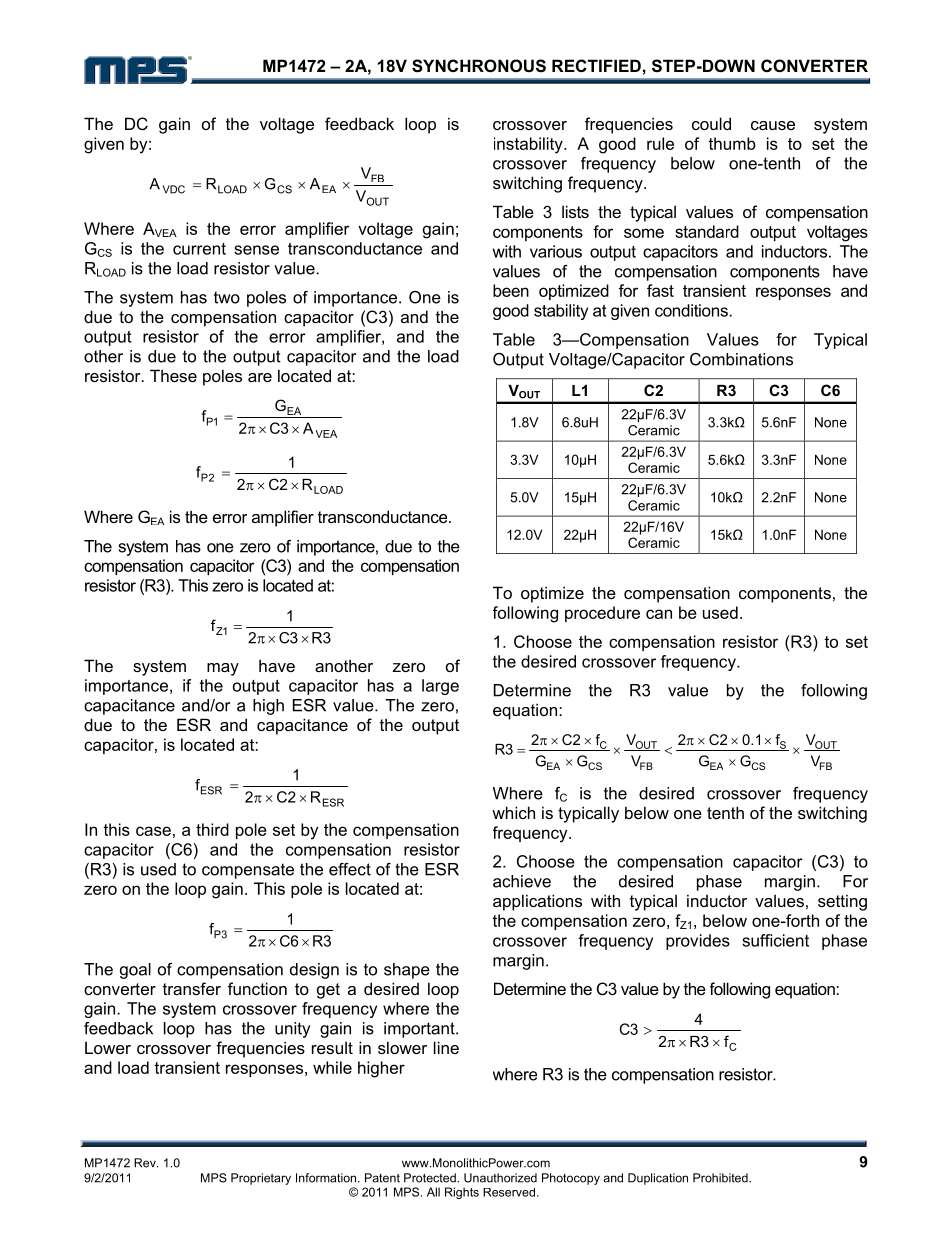 The width and height of the screenshot is (952, 1233). I want to click on can, so click(659, 614).
